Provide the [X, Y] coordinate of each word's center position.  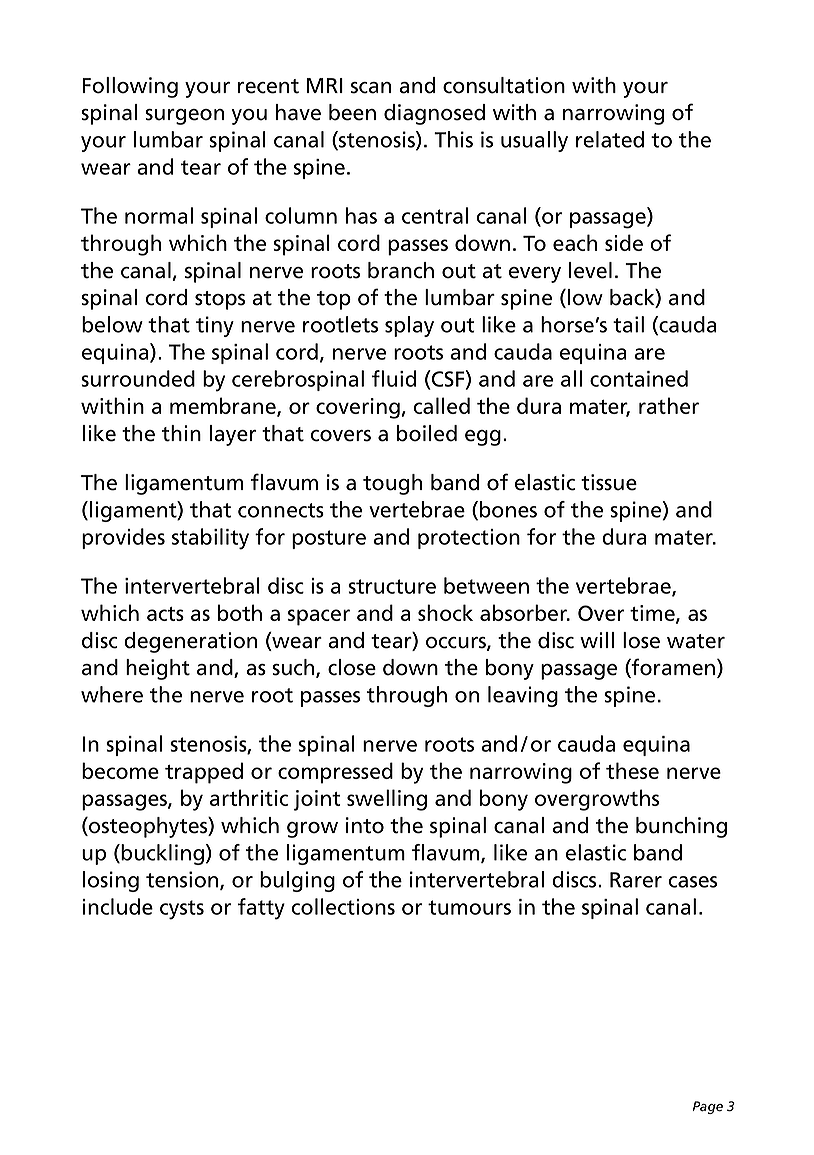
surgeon [184, 117]
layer [233, 435]
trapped [204, 773]
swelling [387, 800]
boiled [427, 433]
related [610, 139]
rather [669, 405]
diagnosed [434, 114]
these [632, 770]
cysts [182, 910]
